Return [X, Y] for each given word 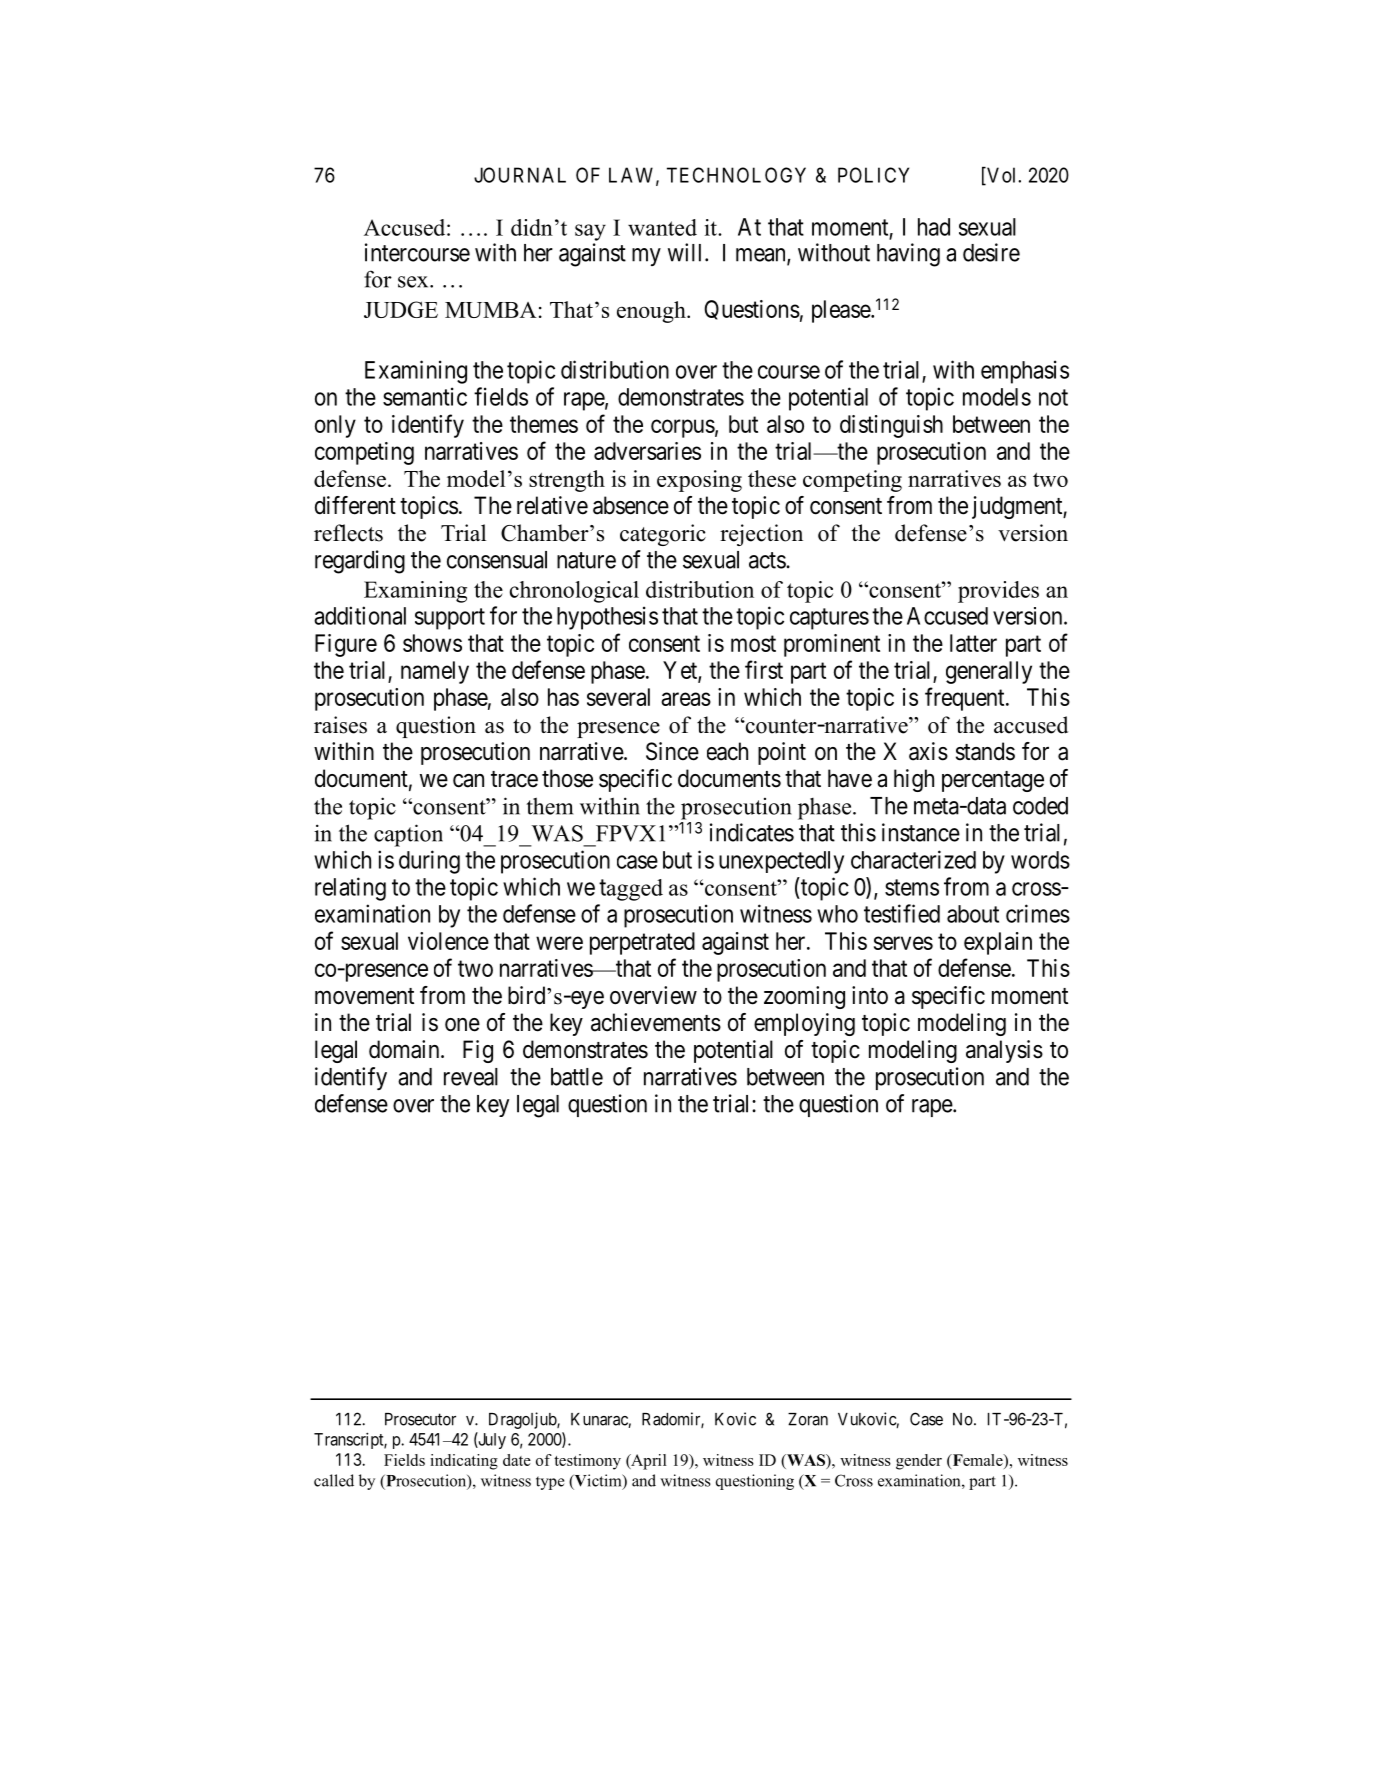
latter [973, 643]
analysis [1004, 1051]
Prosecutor [420, 1419]
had [934, 227]
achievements [656, 1022]
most [753, 643]
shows [432, 643]
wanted [662, 227]
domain [405, 1049]
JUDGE [401, 309]
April [648, 1462]
